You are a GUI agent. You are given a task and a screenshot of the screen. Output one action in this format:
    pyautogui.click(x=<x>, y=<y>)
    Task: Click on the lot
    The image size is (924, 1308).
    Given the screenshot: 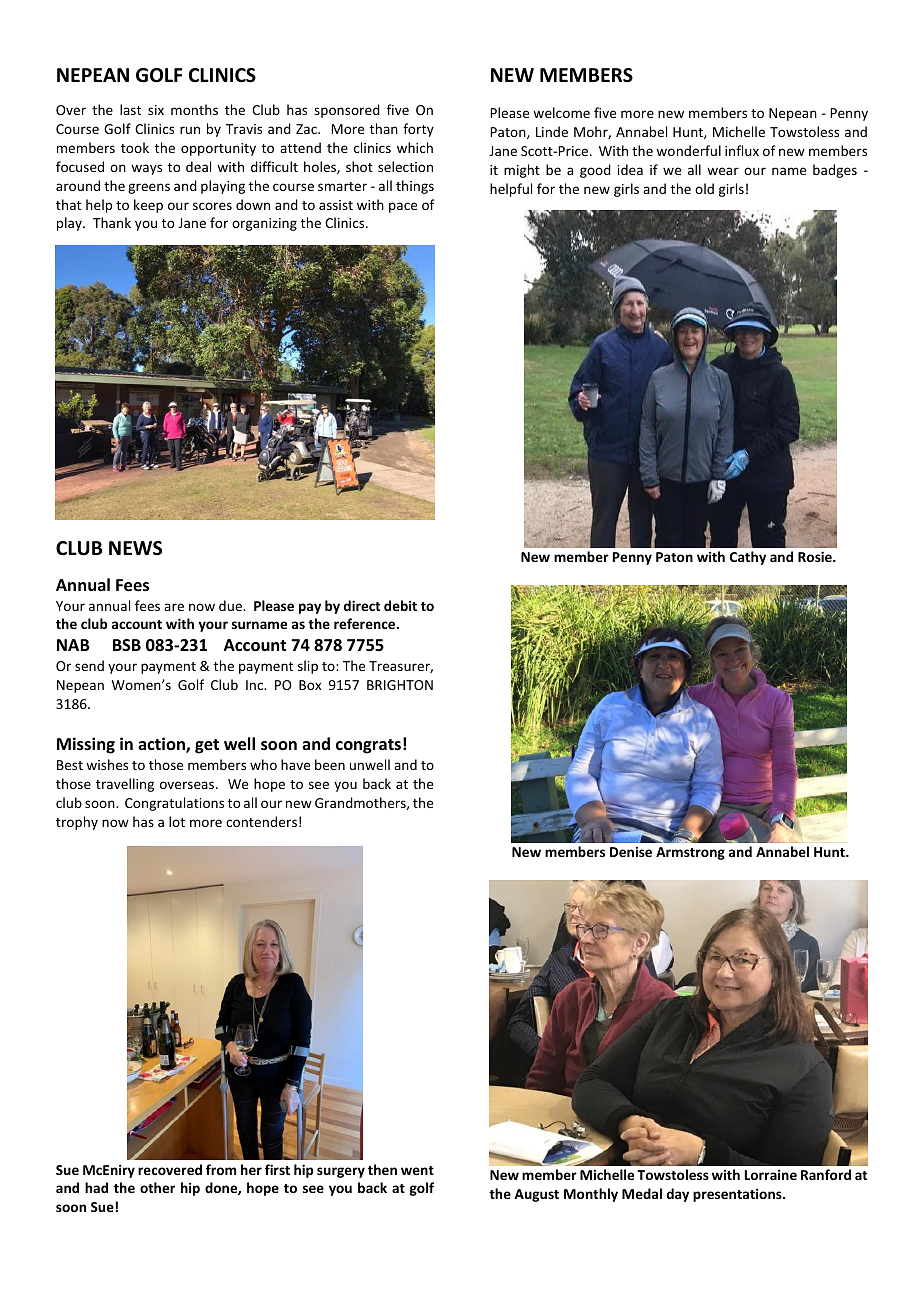 What is the action you would take?
    pyautogui.click(x=177, y=821)
